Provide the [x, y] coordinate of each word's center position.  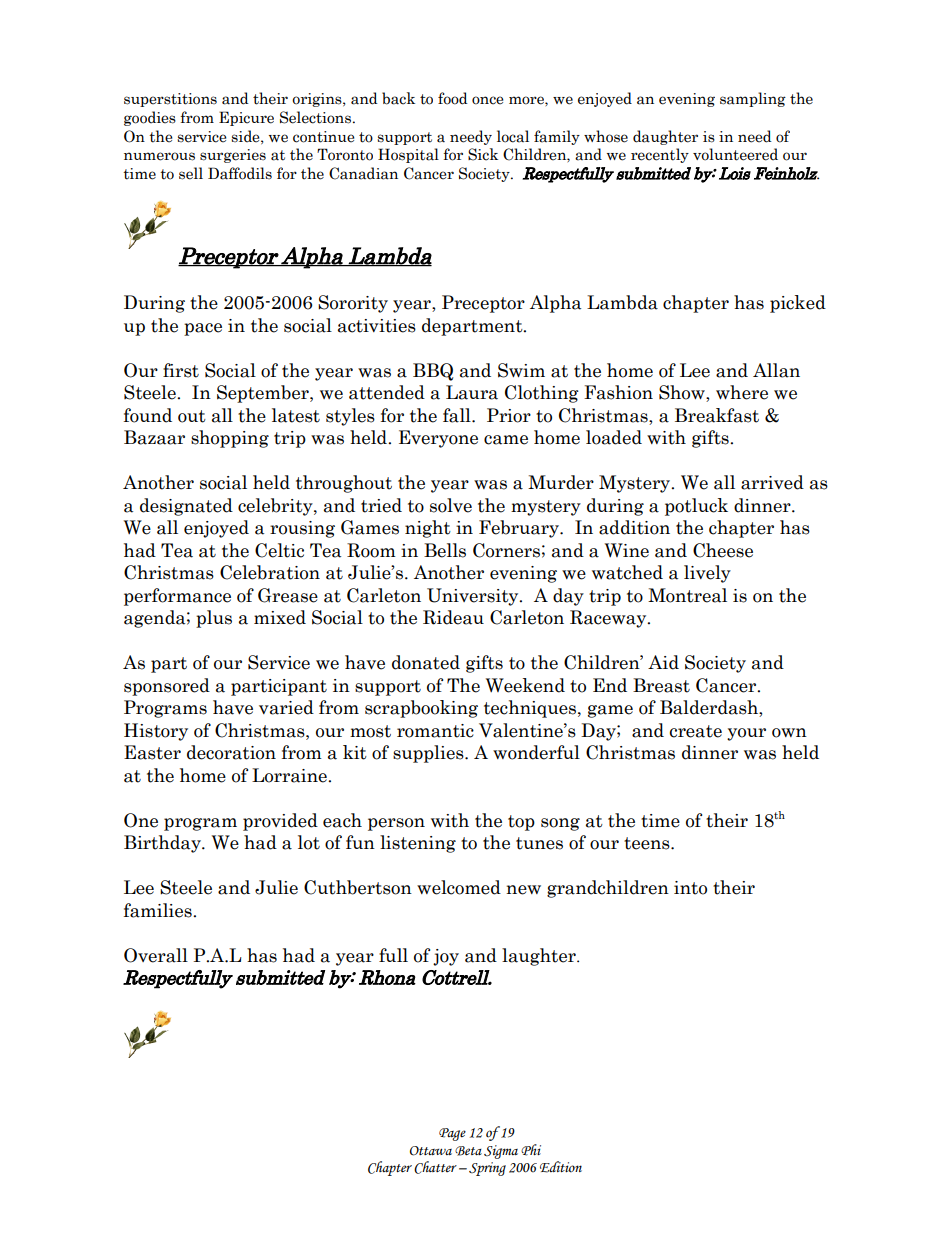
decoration [231, 752]
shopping [230, 439]
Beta [468, 1151]
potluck [696, 507]
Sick [483, 154]
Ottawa [431, 1151]
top [521, 823]
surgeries [233, 156]
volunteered [735, 154]
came [506, 440]
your [746, 734]
